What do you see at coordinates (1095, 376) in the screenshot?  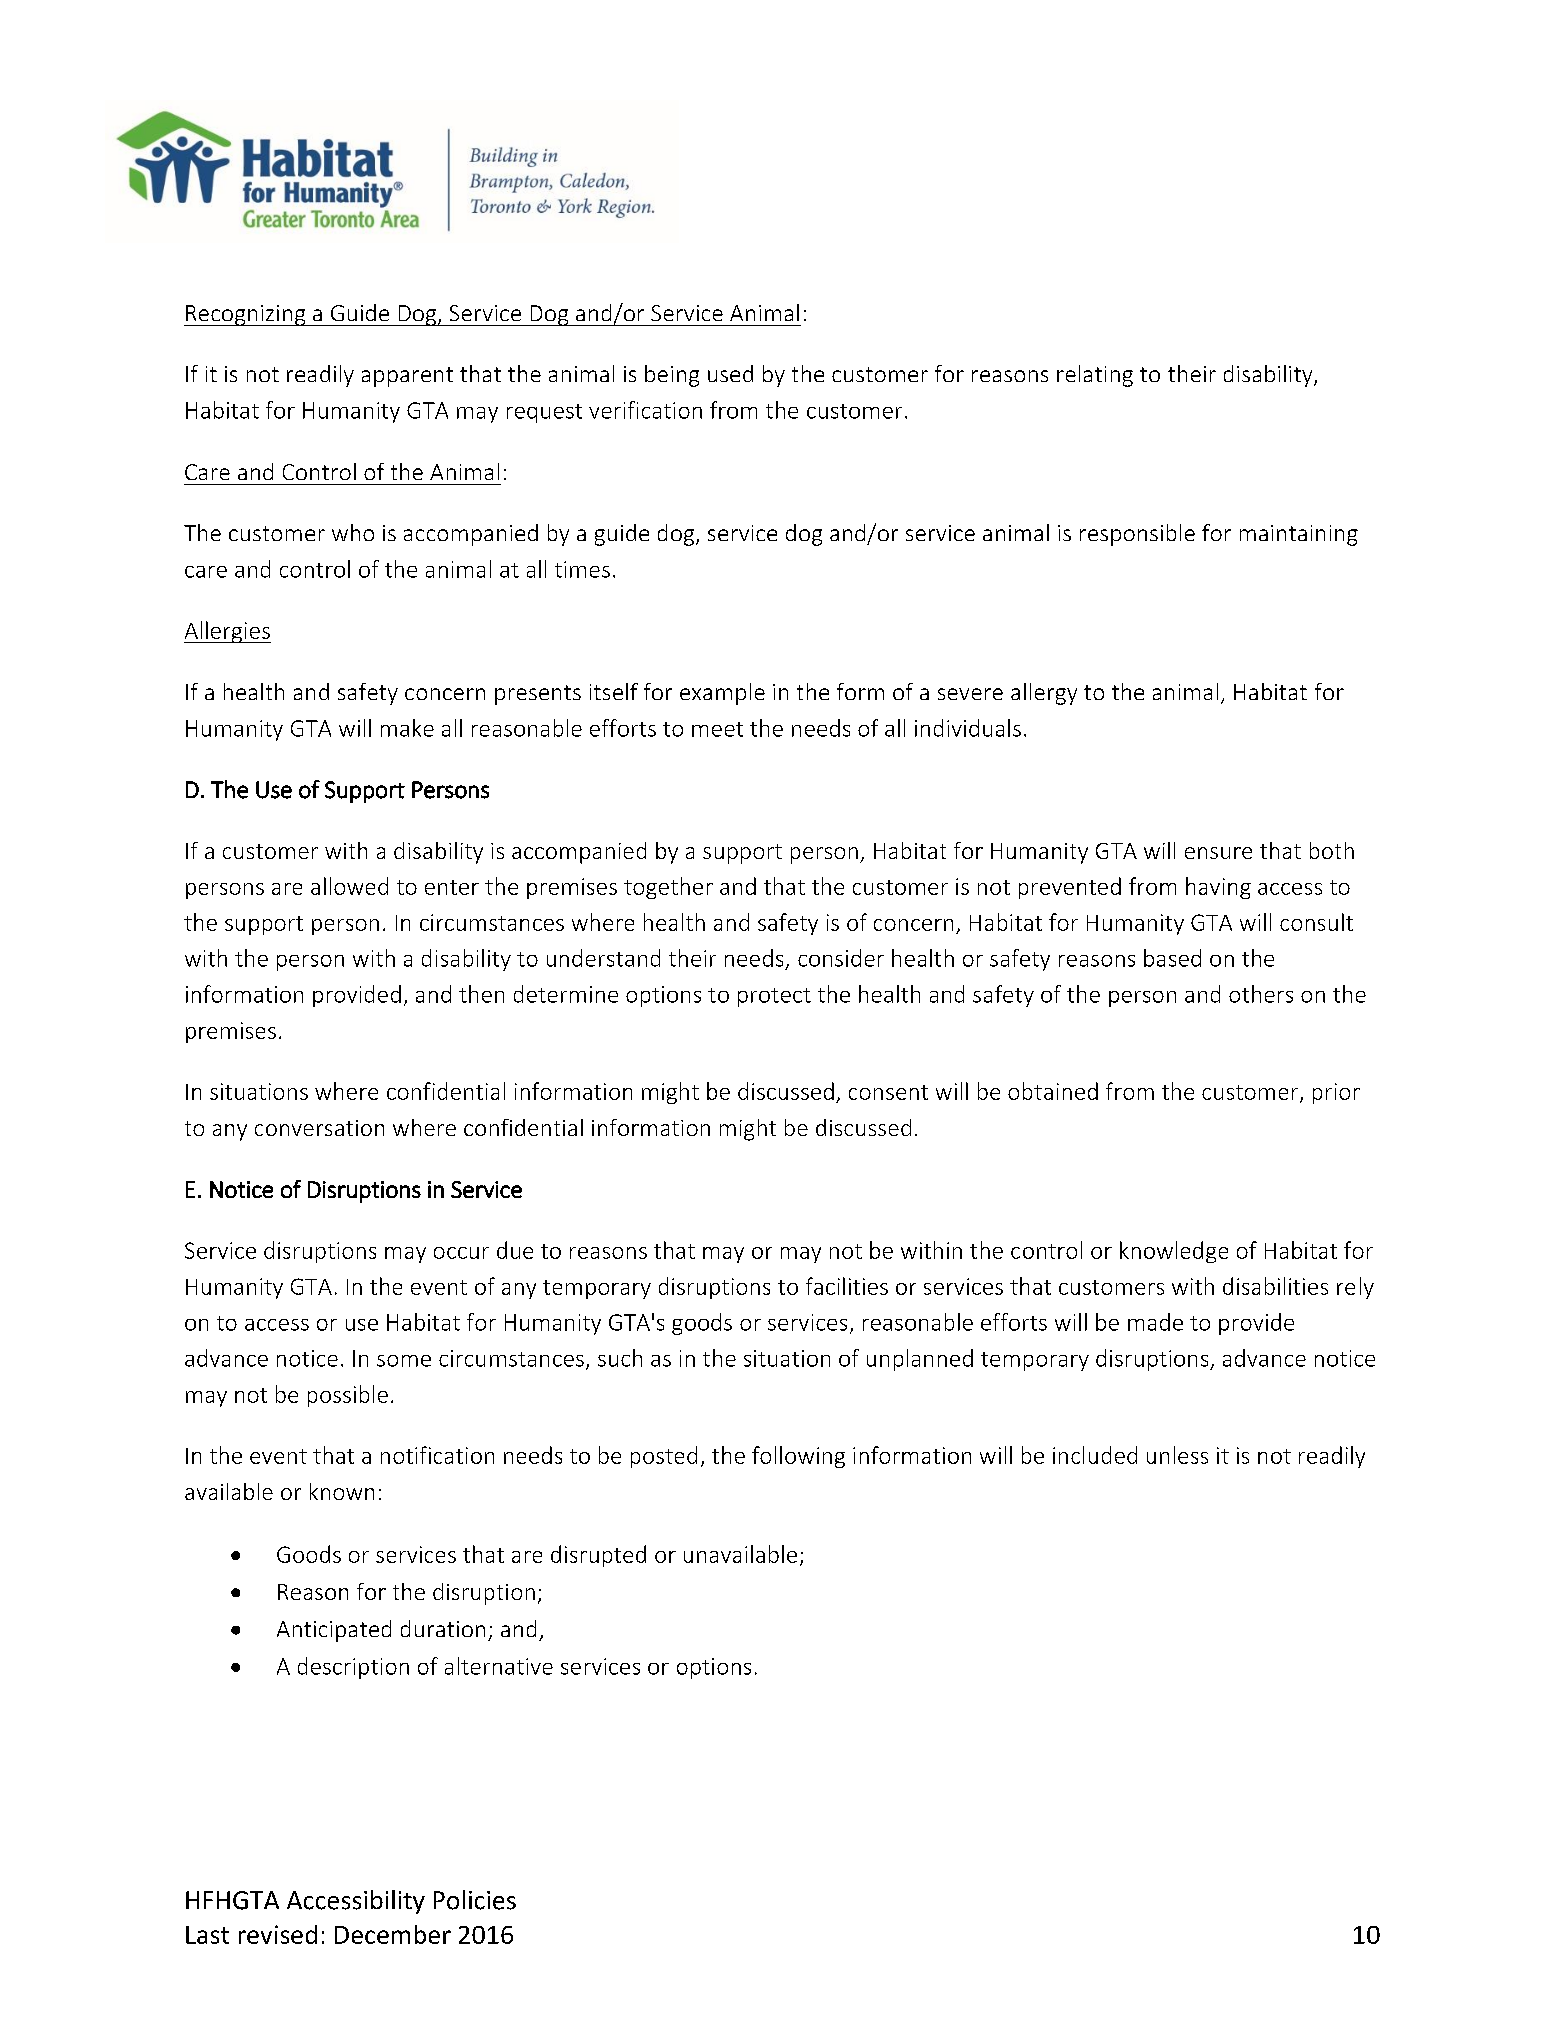 I see `relating` at bounding box center [1095, 376].
